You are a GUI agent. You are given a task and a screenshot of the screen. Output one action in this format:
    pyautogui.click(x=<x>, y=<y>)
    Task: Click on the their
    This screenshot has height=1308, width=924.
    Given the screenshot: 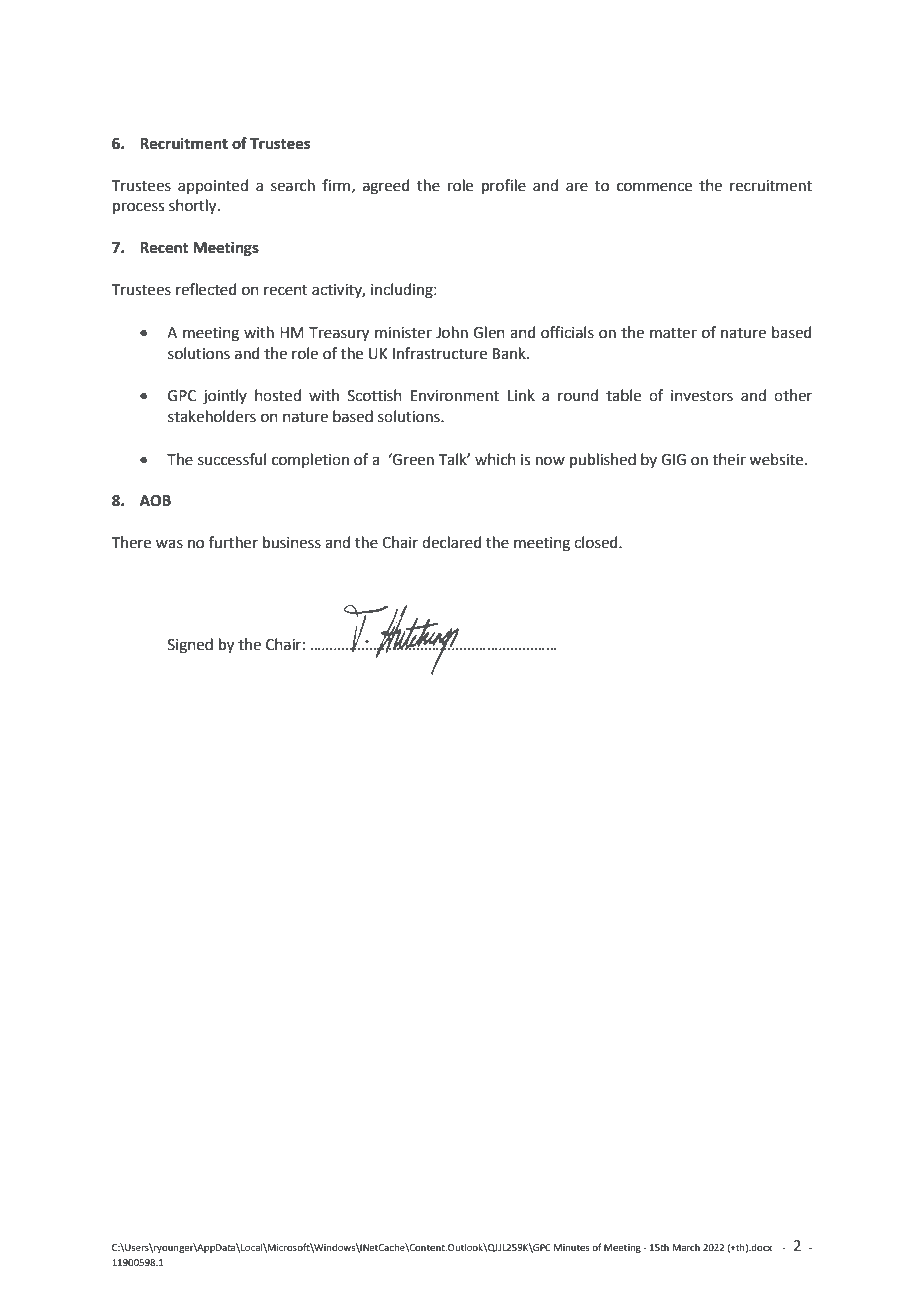 What is the action you would take?
    pyautogui.click(x=729, y=459)
